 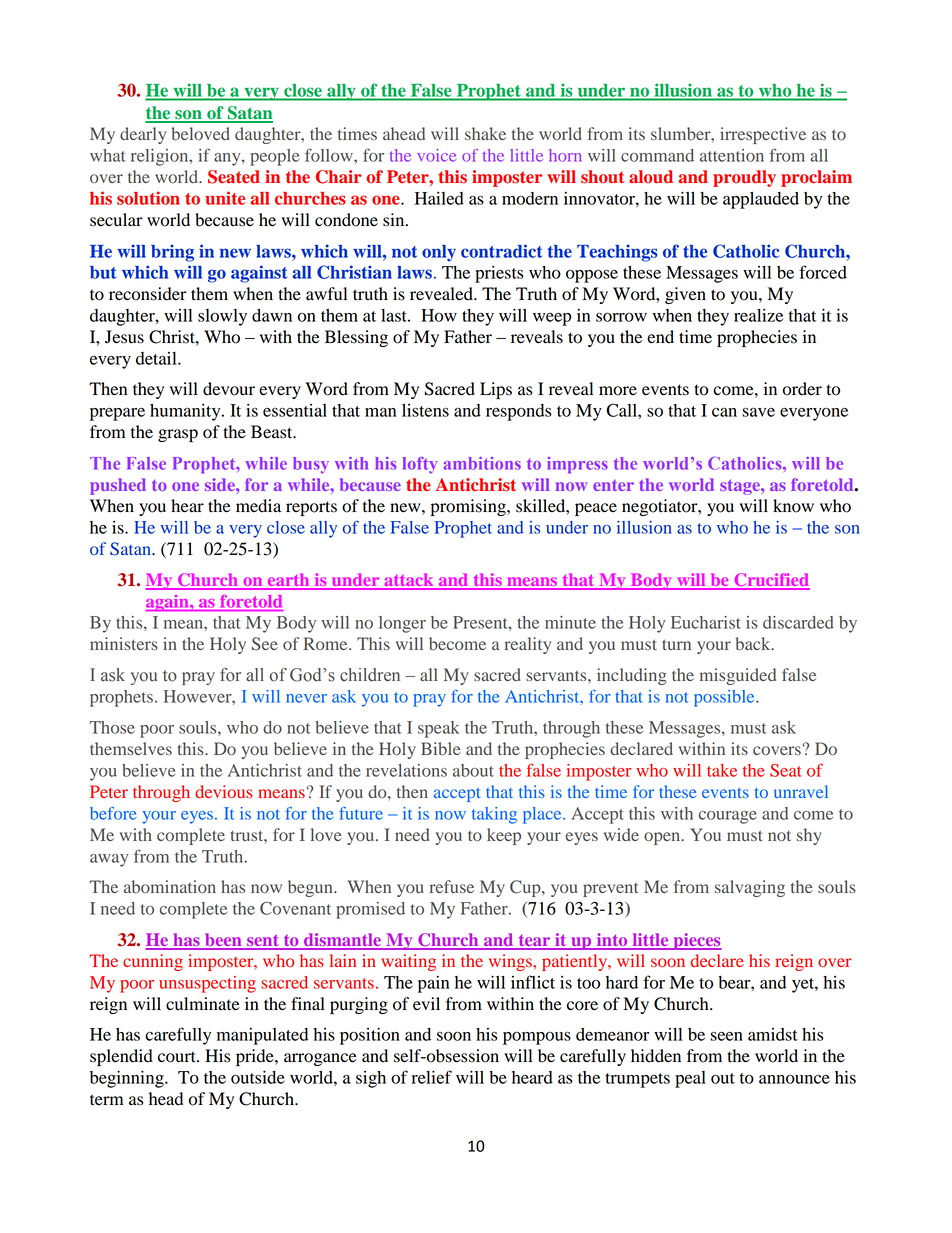 What do you see at coordinates (504, 836) in the page?
I see `keep` at bounding box center [504, 836].
